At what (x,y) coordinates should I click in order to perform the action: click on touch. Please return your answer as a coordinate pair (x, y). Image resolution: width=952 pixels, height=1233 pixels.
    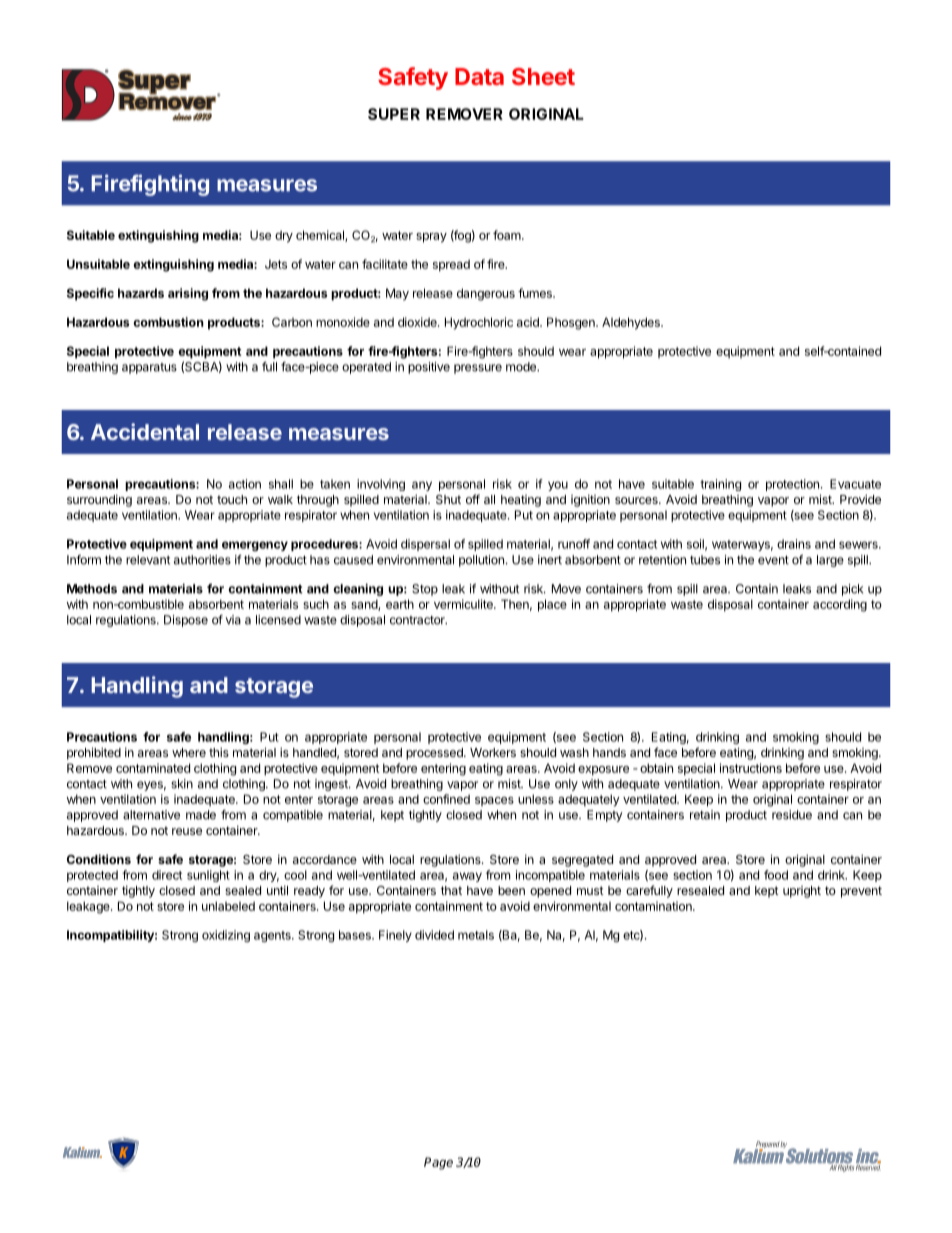
    Looking at the image, I should click on (232, 499).
